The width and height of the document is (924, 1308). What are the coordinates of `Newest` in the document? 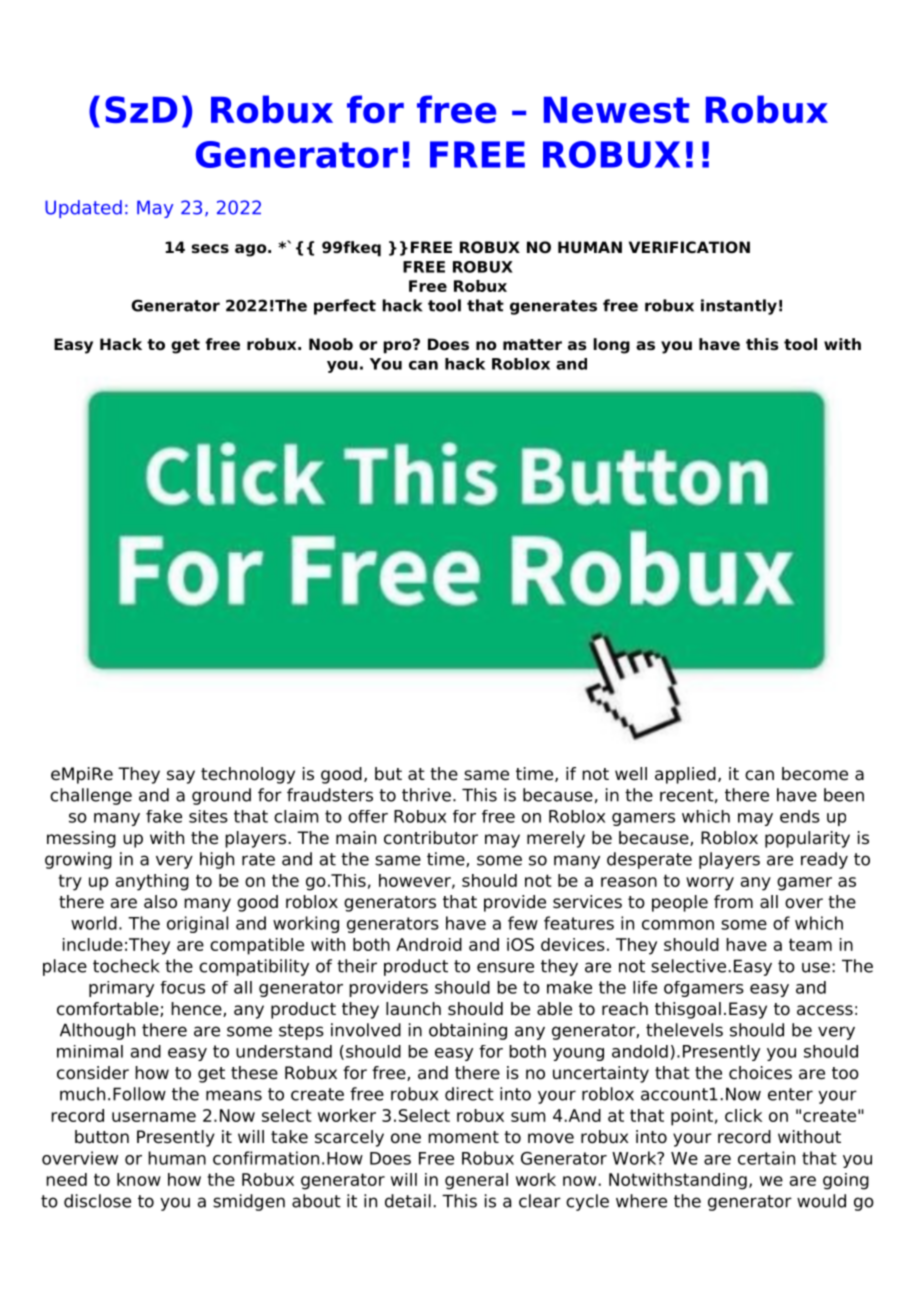 It's located at (616, 109).
